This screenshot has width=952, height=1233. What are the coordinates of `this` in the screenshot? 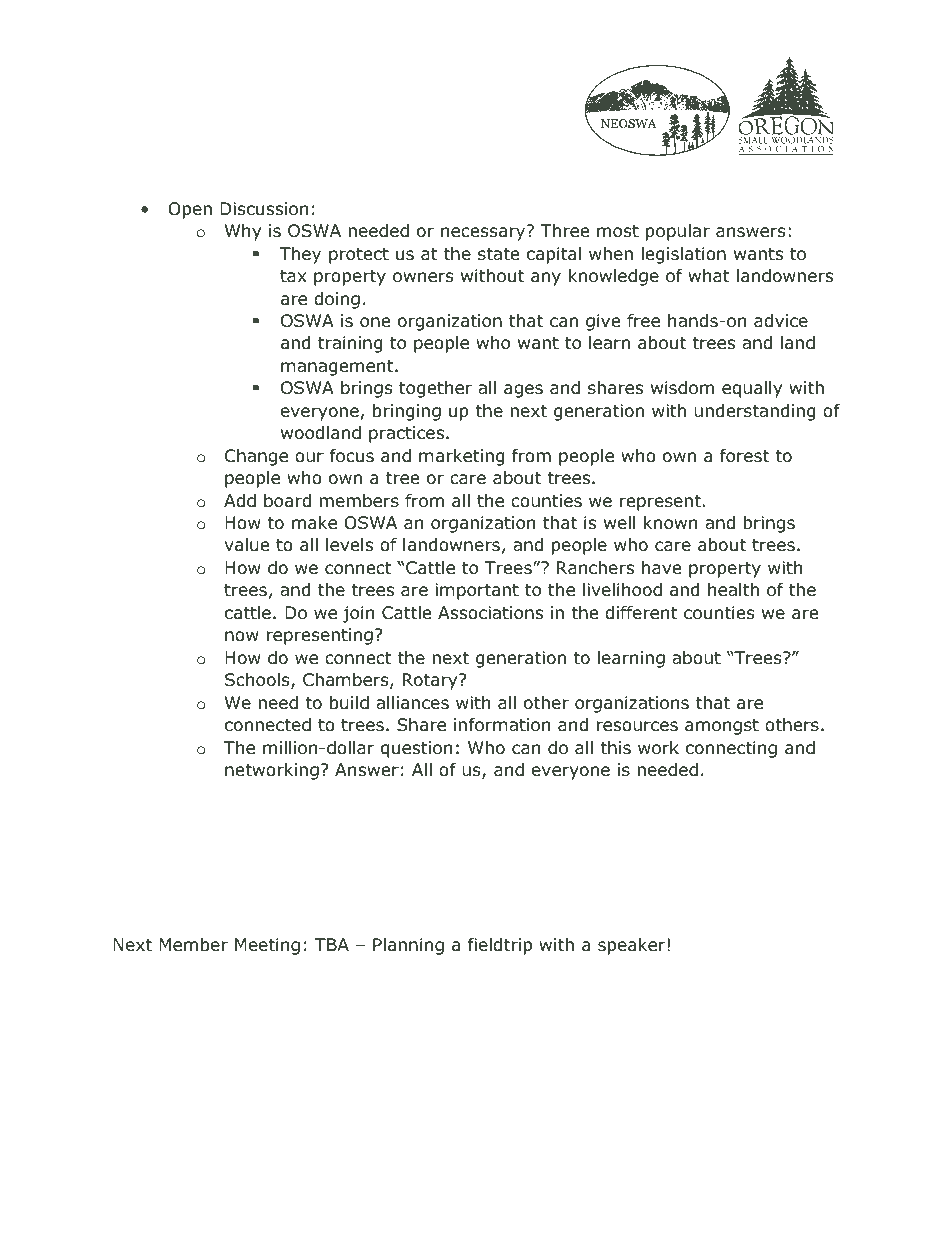 It's located at (615, 747).
